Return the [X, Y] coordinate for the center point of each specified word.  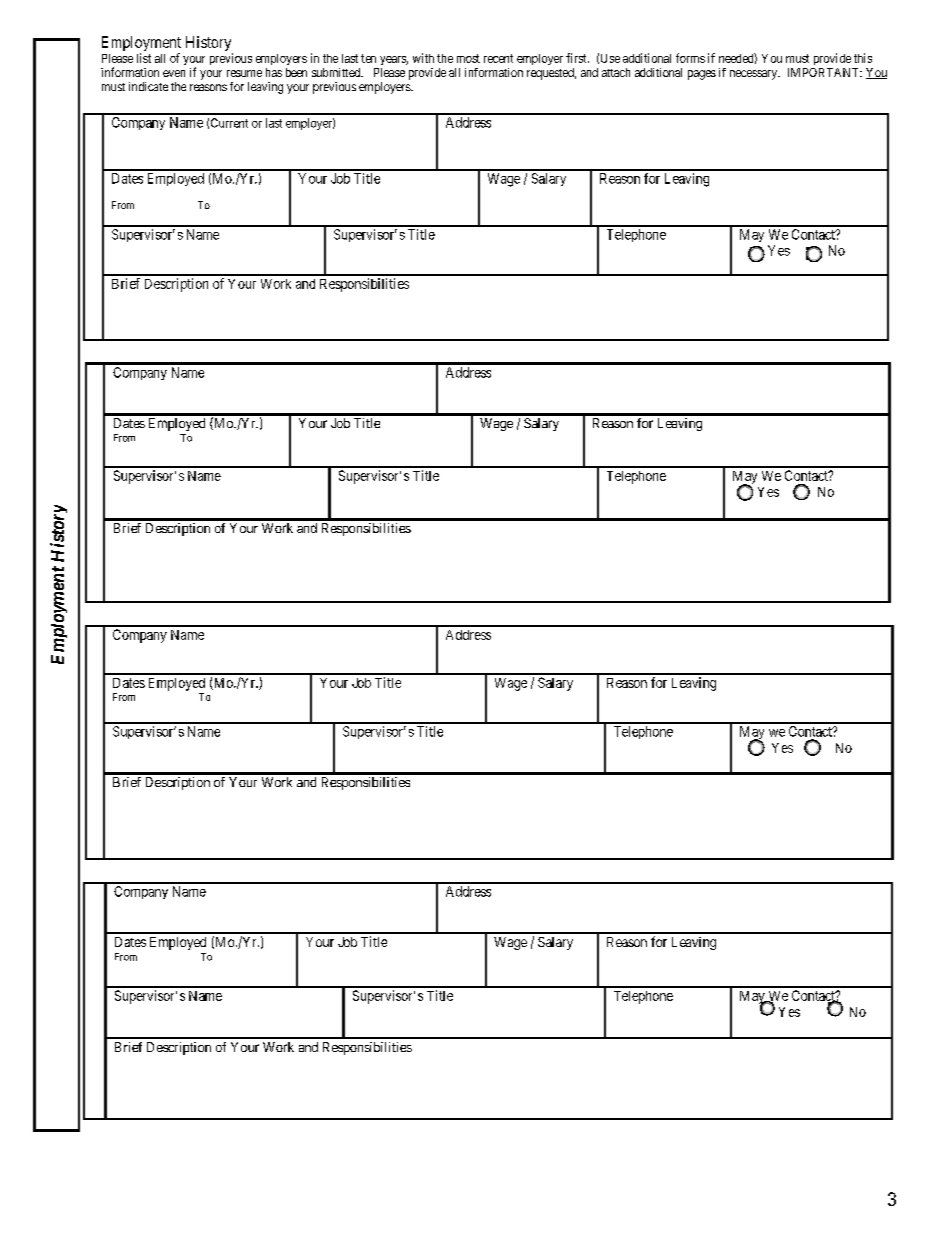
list [144, 58]
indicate [148, 86]
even [174, 73]
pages [702, 75]
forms [690, 58]
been [296, 72]
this [863, 58]
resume [244, 73]
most [468, 58]
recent [498, 58]
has [274, 72]
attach [616, 72]
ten [368, 58]
